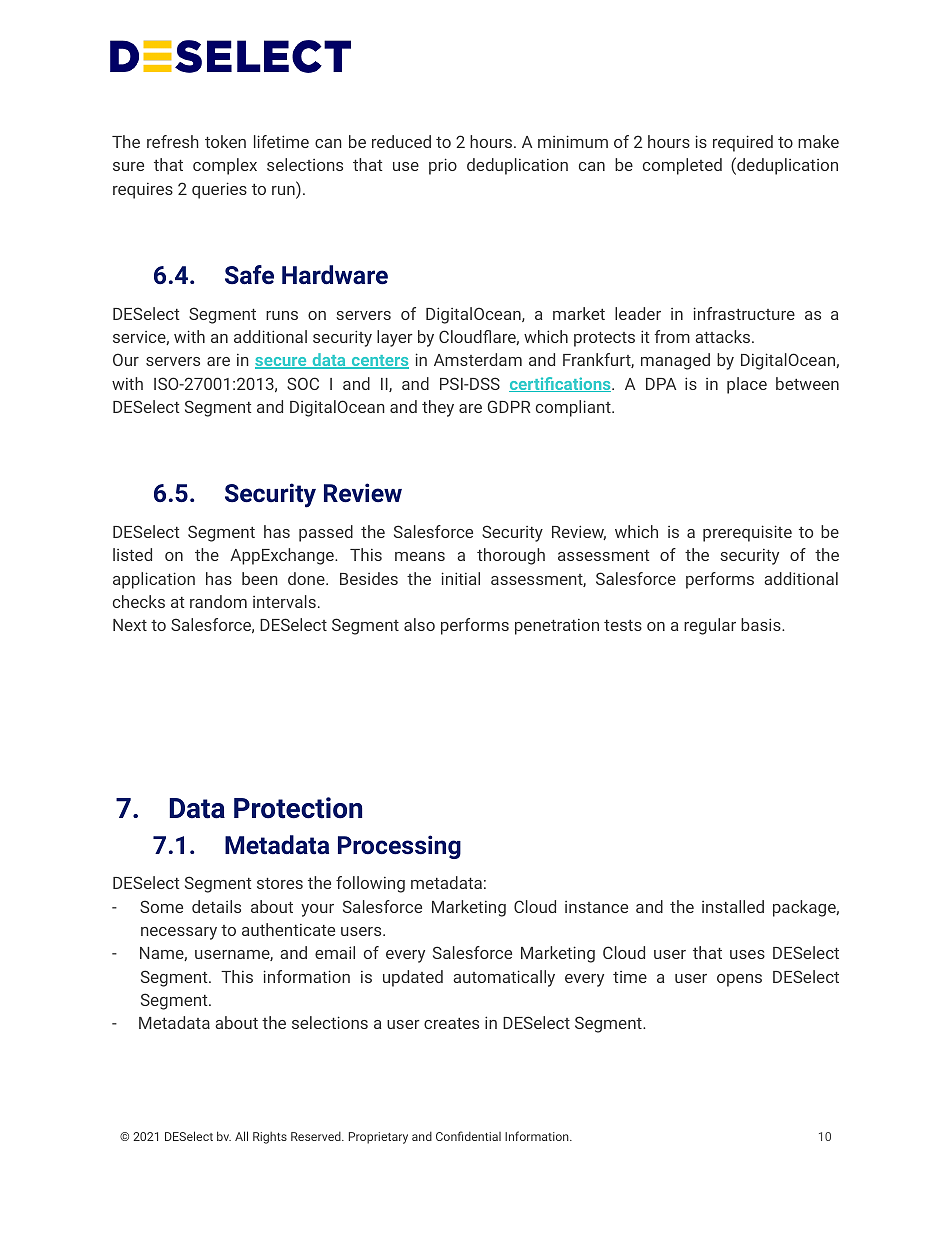  I want to click on complex, so click(225, 166).
